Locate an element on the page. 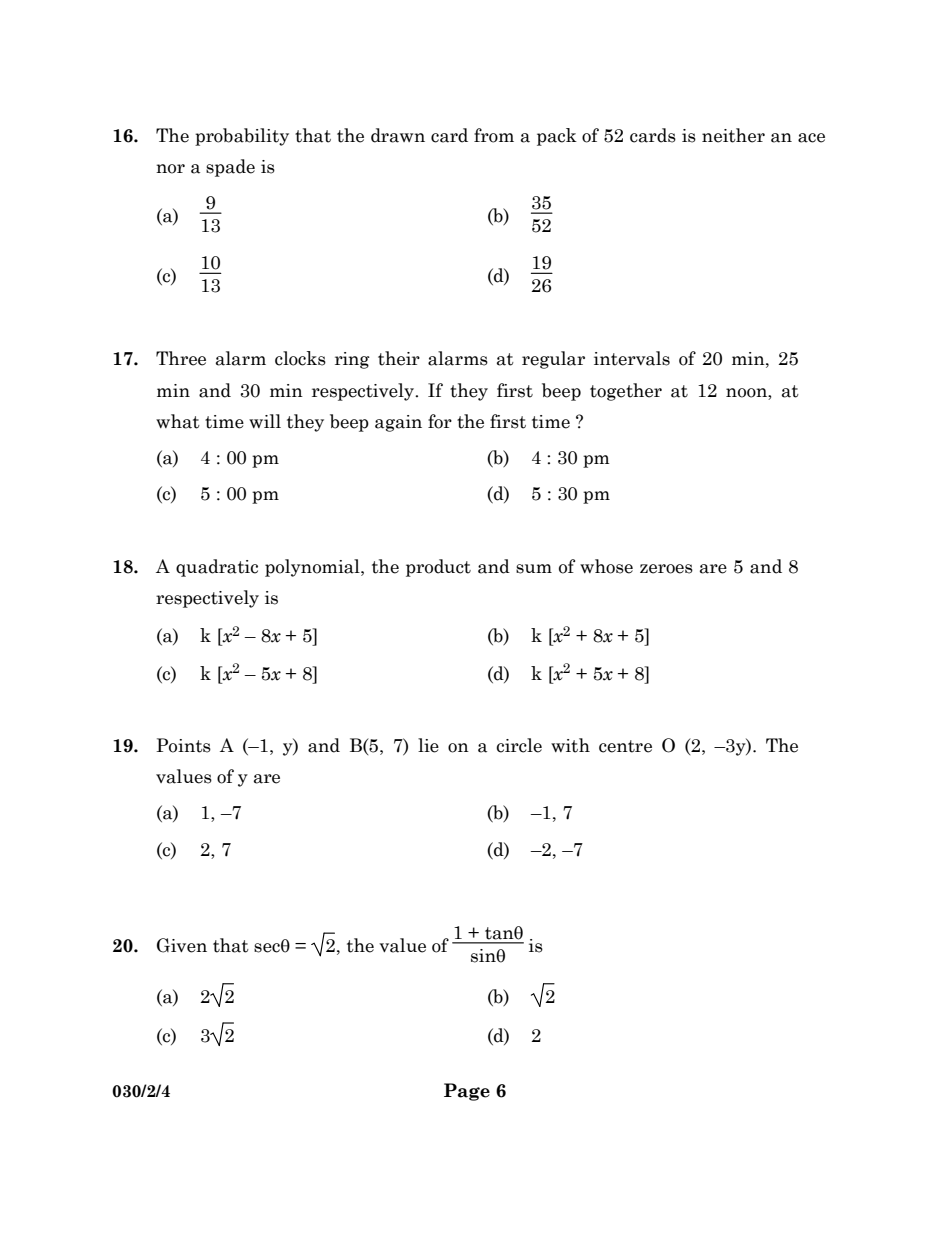 The width and height of the page is (952, 1233). quadratic is located at coordinates (217, 568).
